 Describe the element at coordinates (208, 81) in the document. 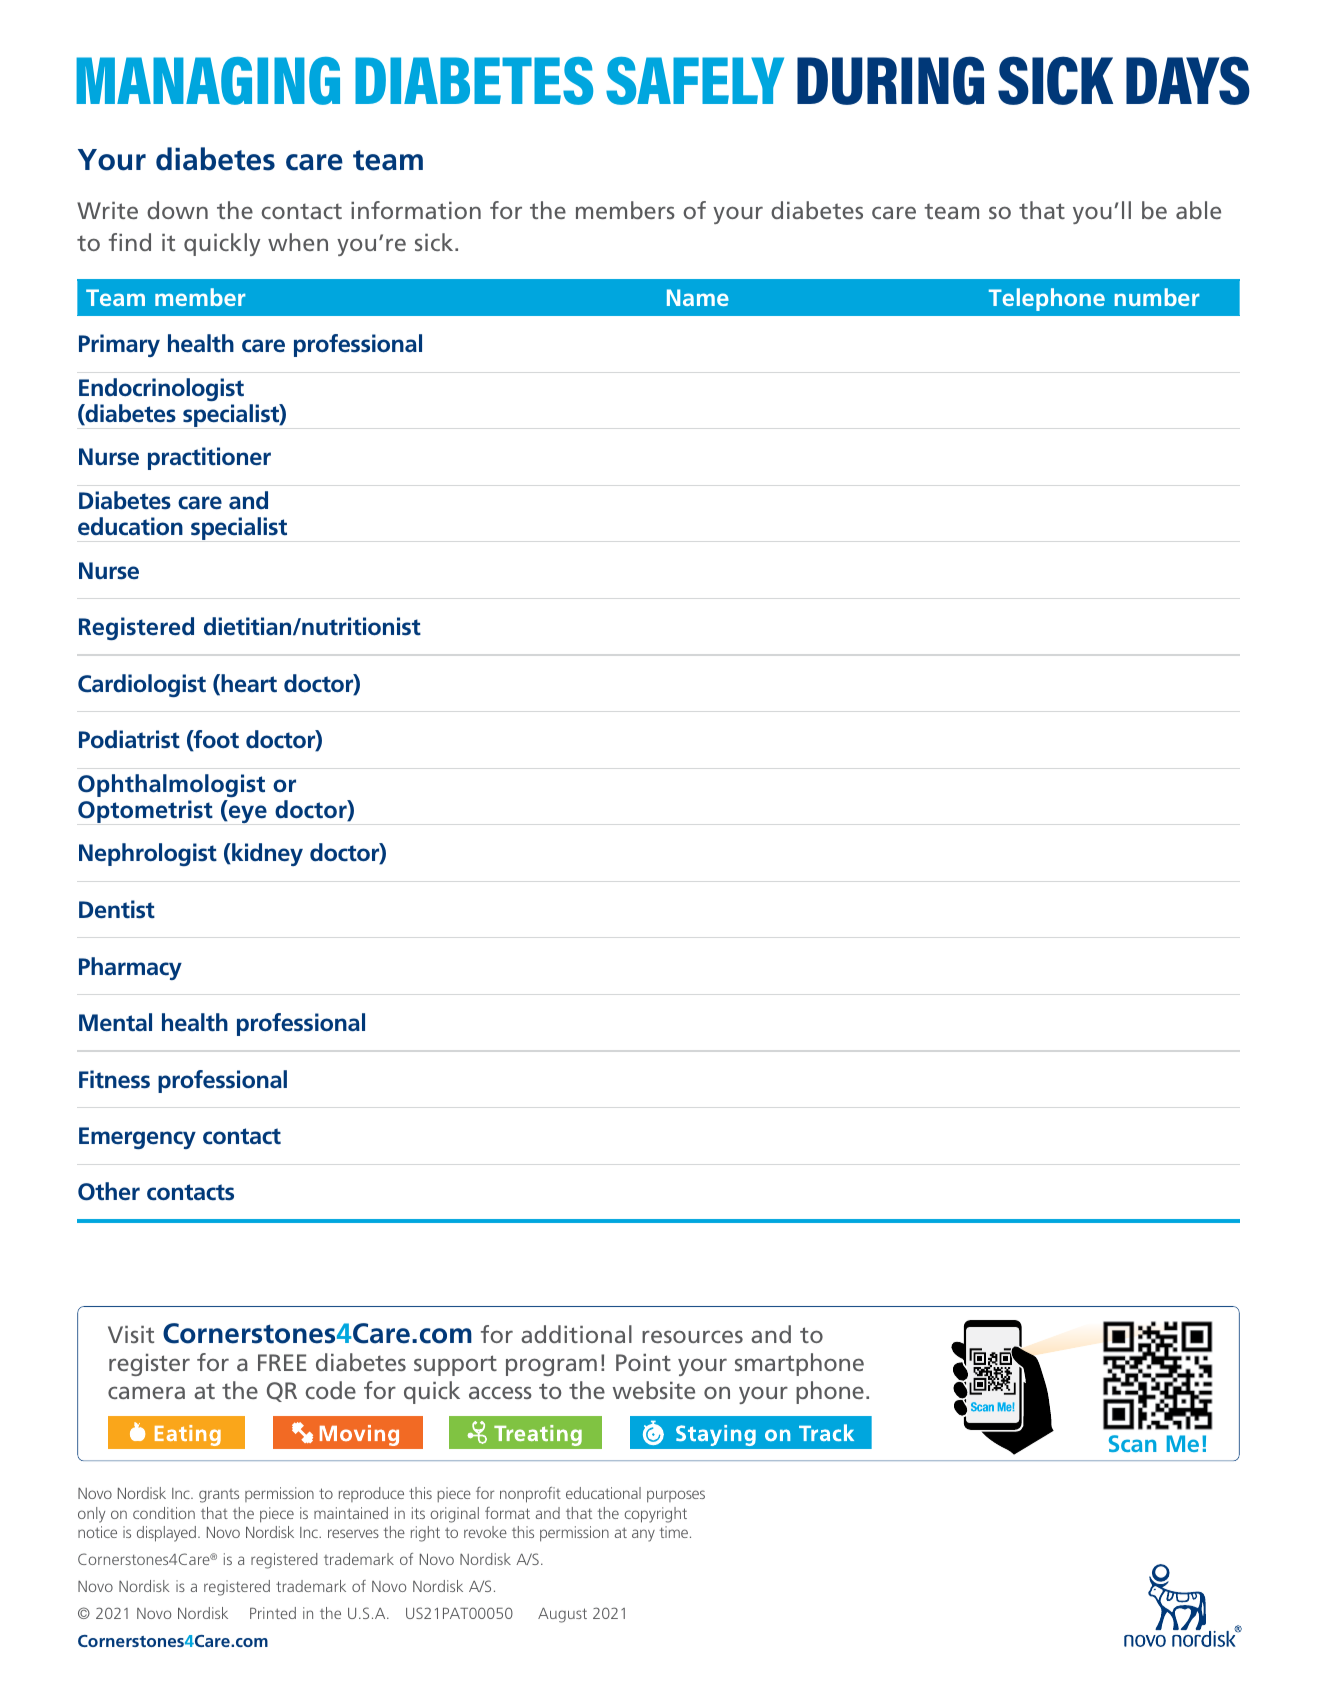

I see `MANAGING` at that location.
